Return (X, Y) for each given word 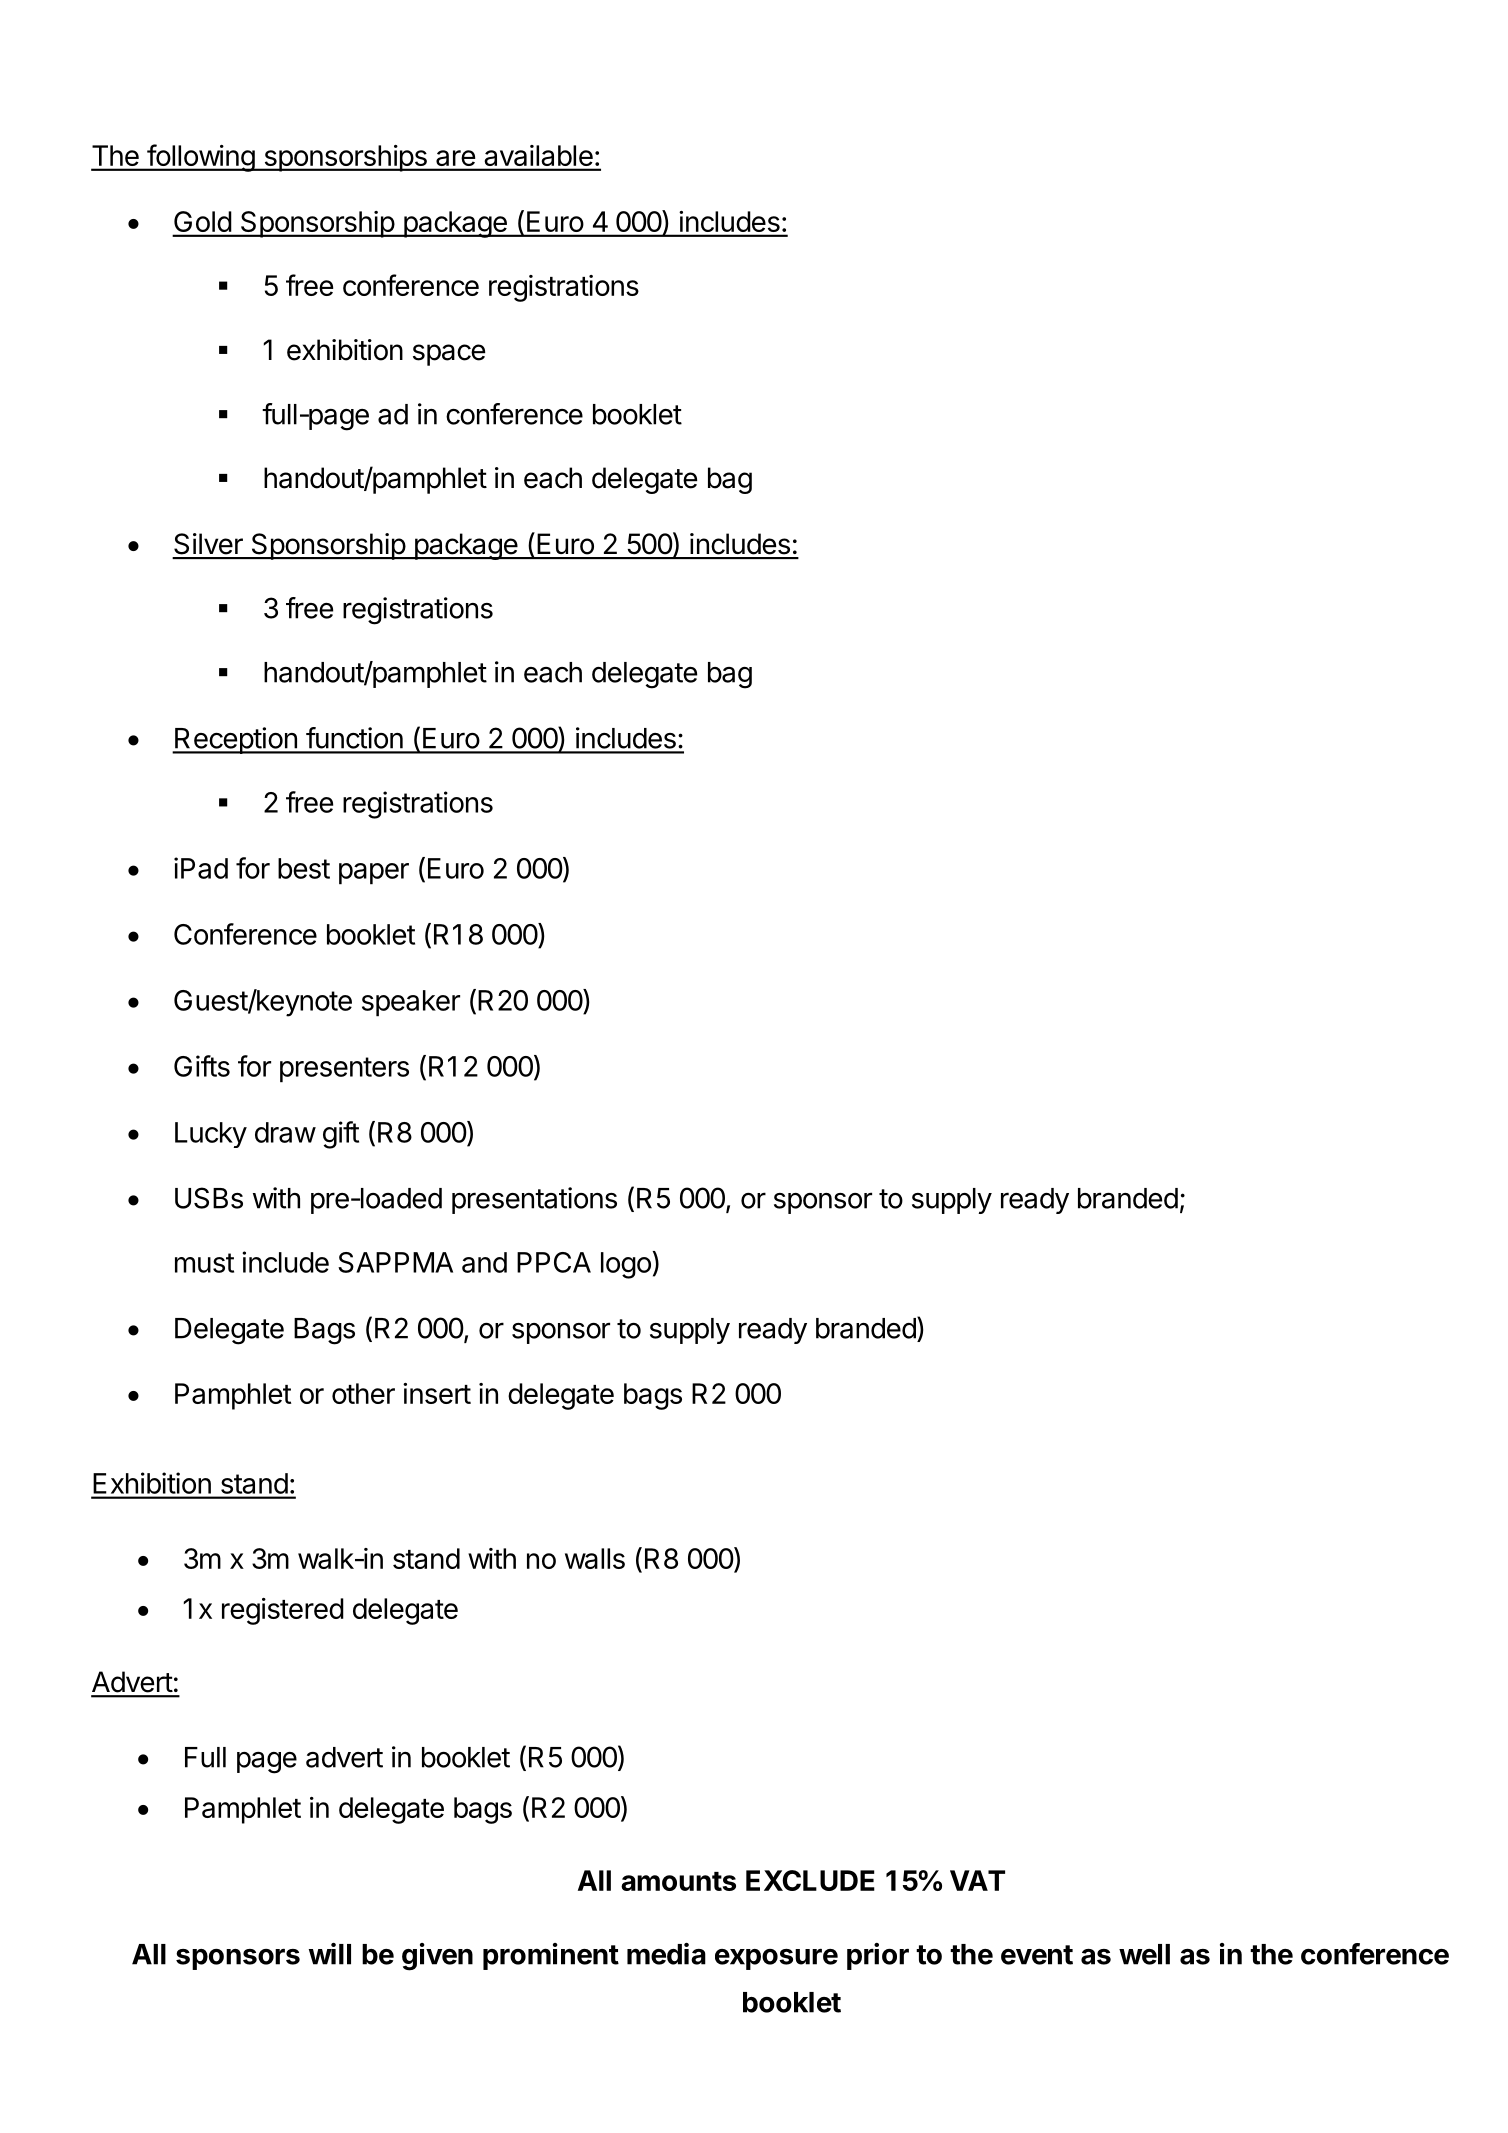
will (330, 1954)
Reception (236, 740)
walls (595, 1558)
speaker (411, 1003)
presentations (534, 1200)
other (363, 1393)
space (449, 355)
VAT (977, 1880)
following (200, 158)
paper (374, 874)
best (304, 868)
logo (626, 1265)
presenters (344, 1070)
